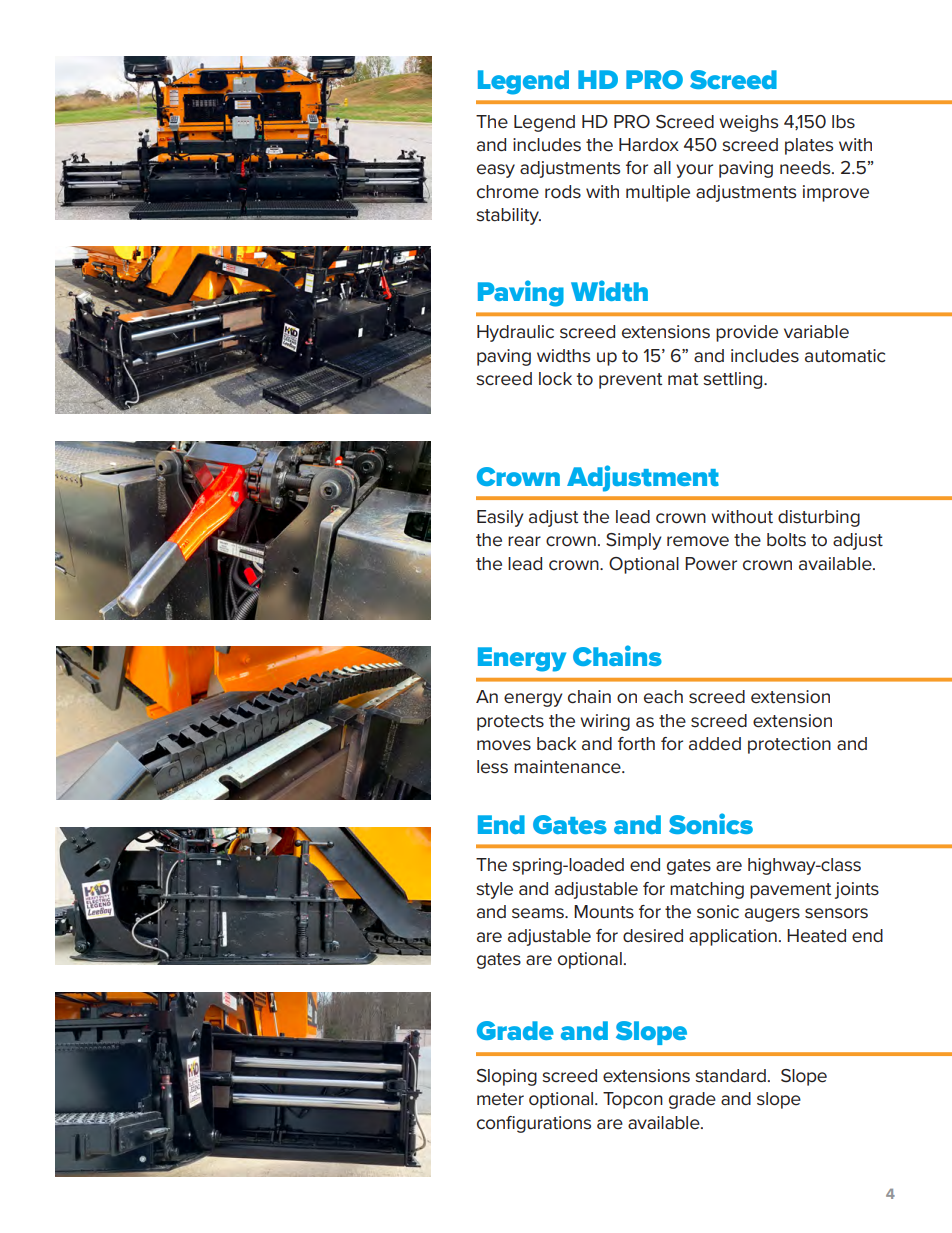 This document has height=1233, width=952. What do you see at coordinates (556, 744) in the document?
I see `back` at bounding box center [556, 744].
